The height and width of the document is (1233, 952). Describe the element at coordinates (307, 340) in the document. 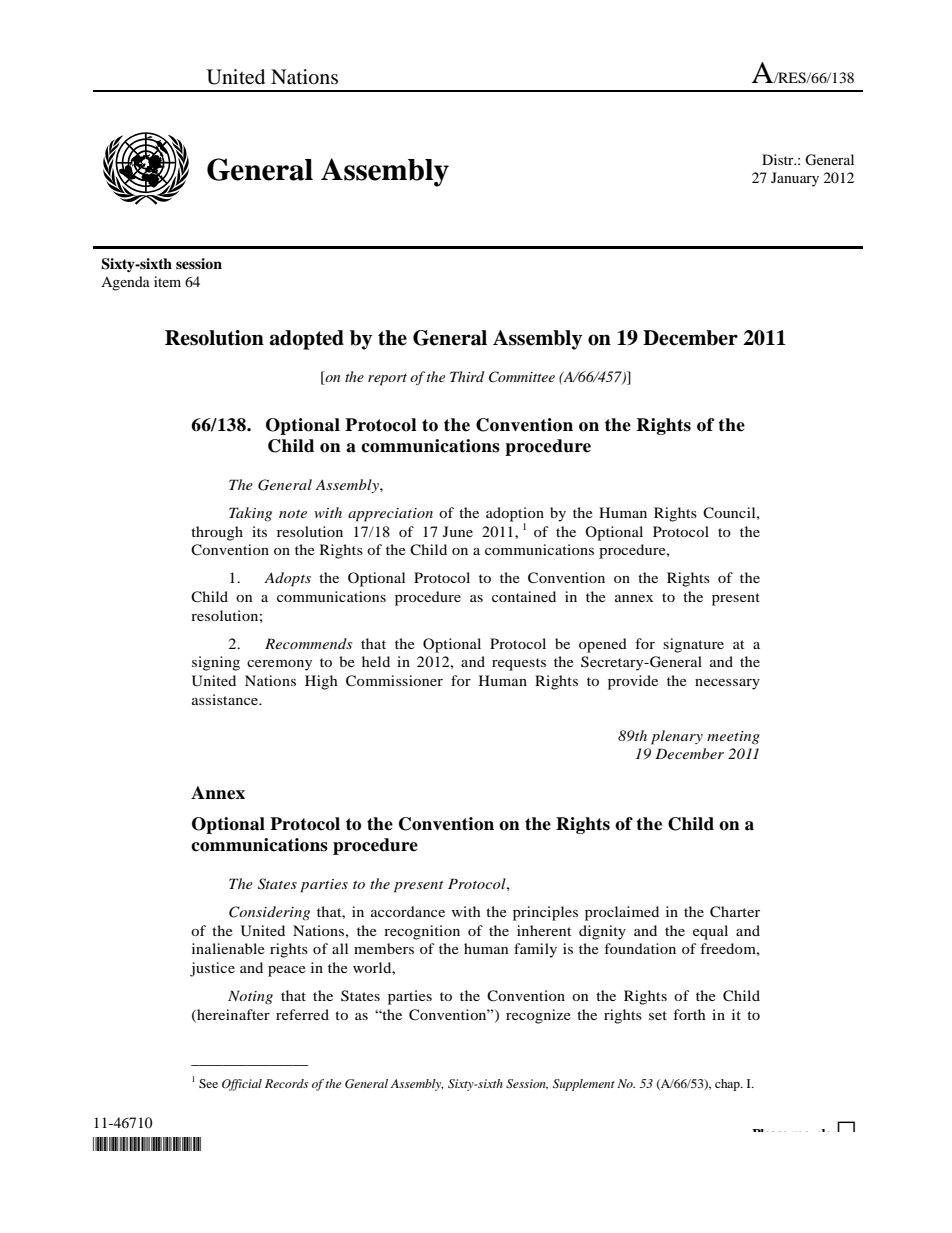

I see `adopted` at that location.
